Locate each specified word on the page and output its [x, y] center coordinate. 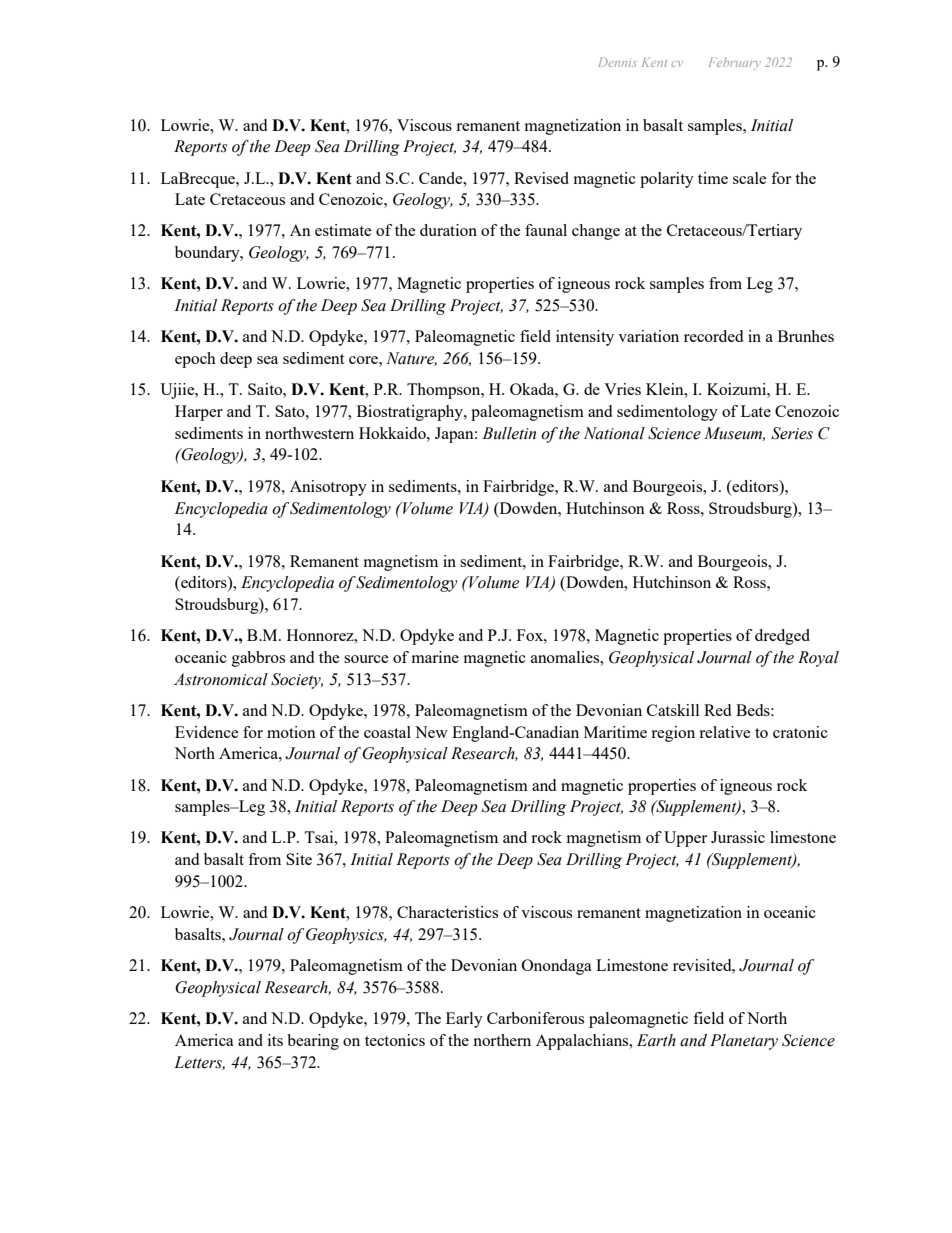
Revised [541, 178]
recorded [713, 336]
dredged [782, 637]
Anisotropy [328, 488]
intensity [585, 338]
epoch [195, 360]
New [431, 732]
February [735, 63]
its [275, 1040]
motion [291, 732]
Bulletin [509, 433]
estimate [343, 230]
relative [725, 732]
